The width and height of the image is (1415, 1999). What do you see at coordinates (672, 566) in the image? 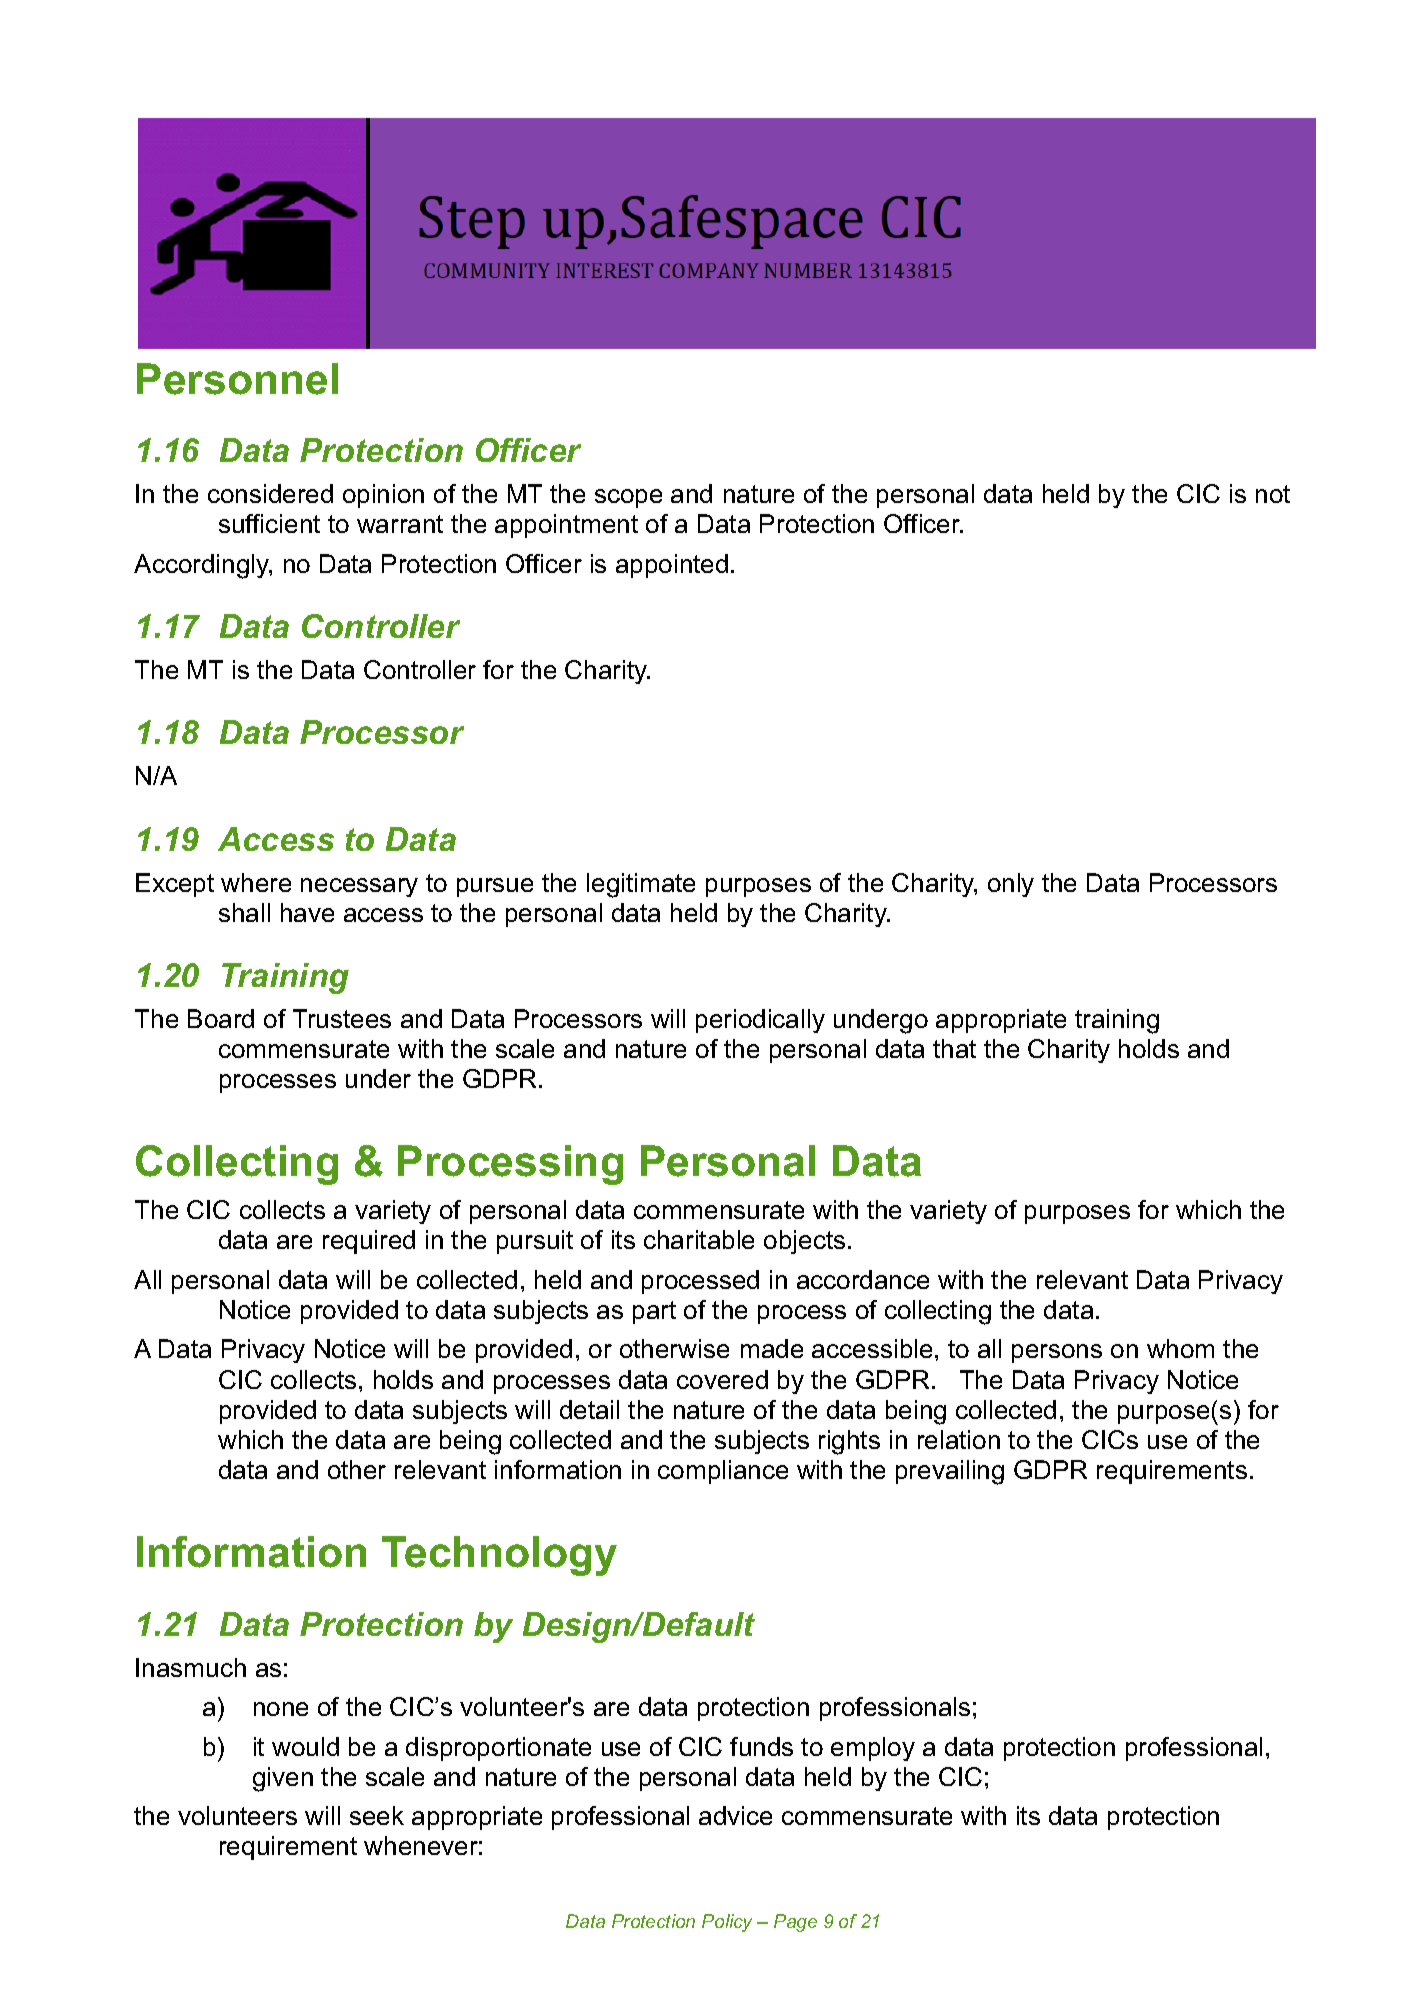
I see `appointed` at bounding box center [672, 566].
